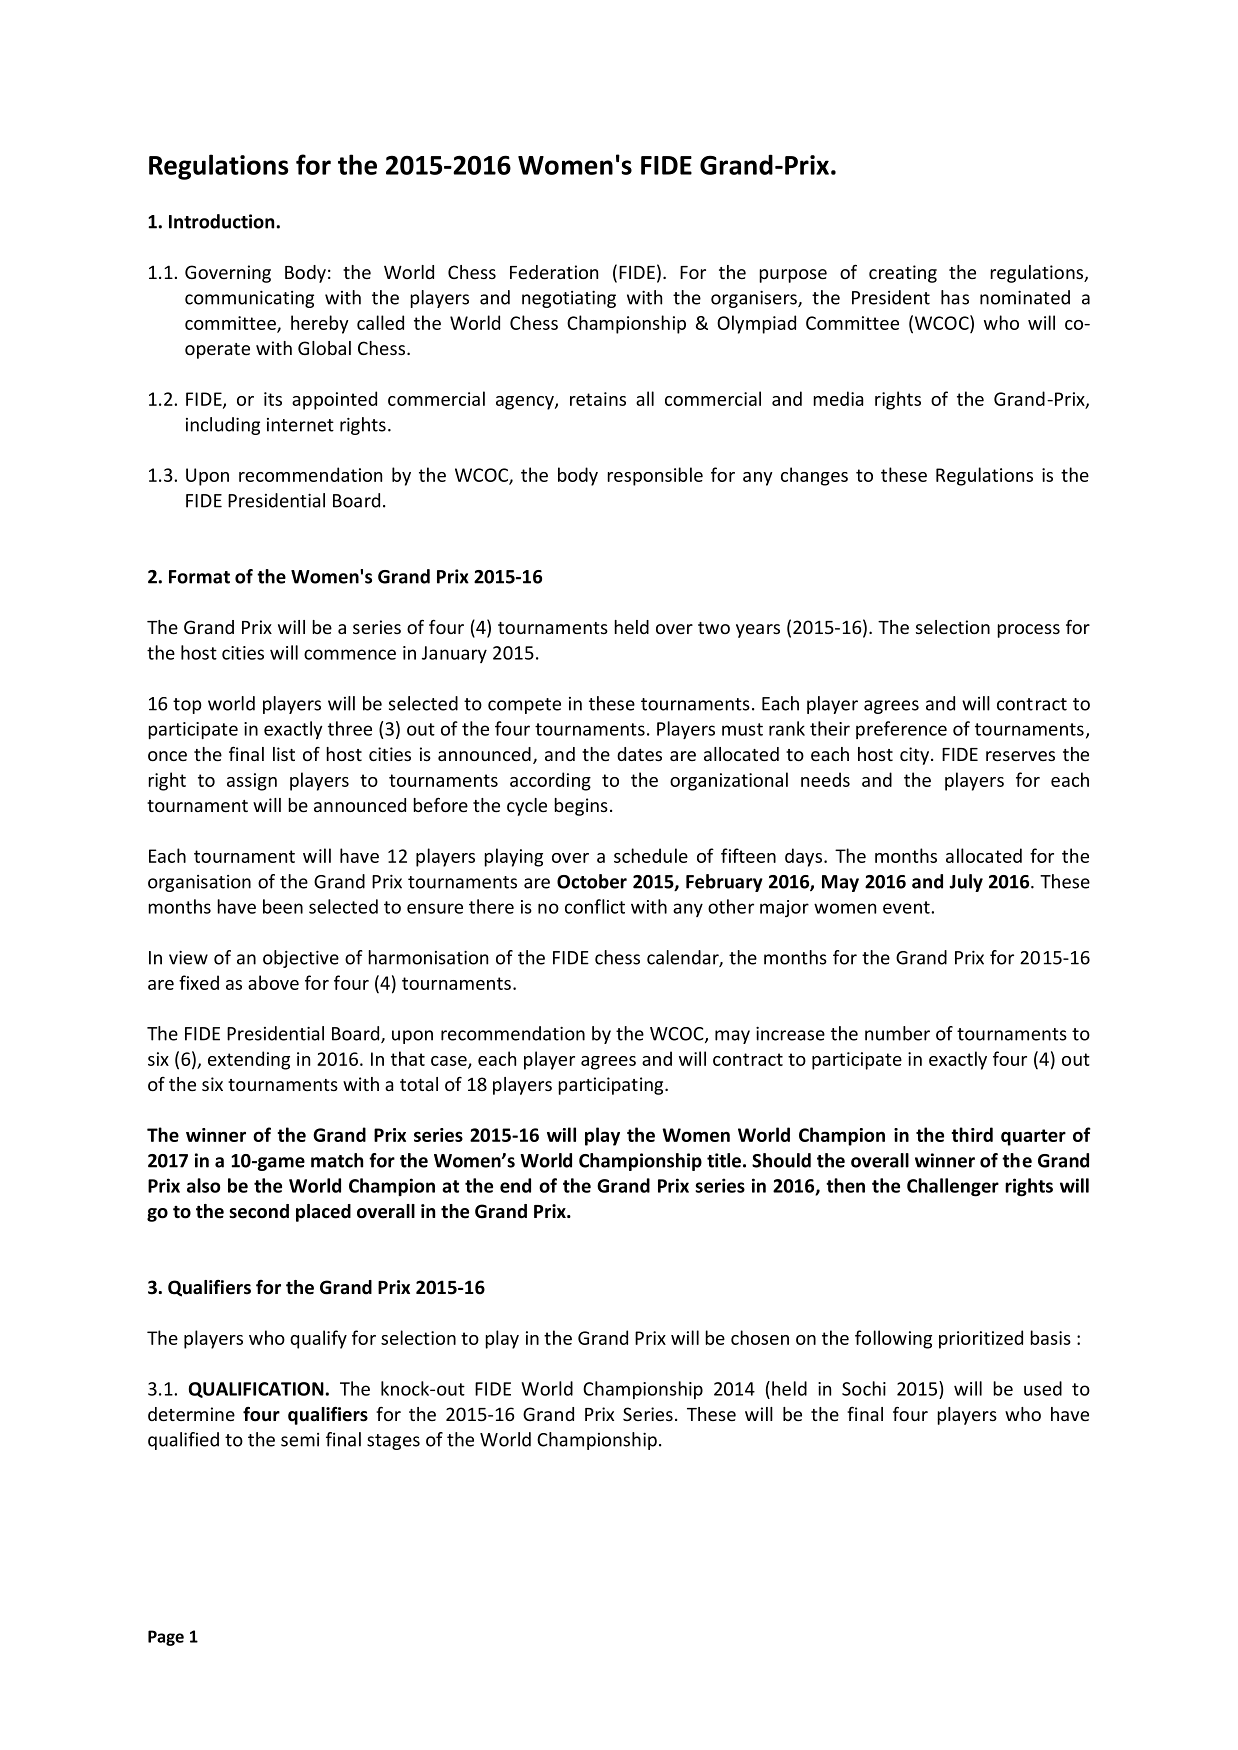 This image has width=1238, height=1750. What do you see at coordinates (337, 1160) in the image?
I see `match` at bounding box center [337, 1160].
